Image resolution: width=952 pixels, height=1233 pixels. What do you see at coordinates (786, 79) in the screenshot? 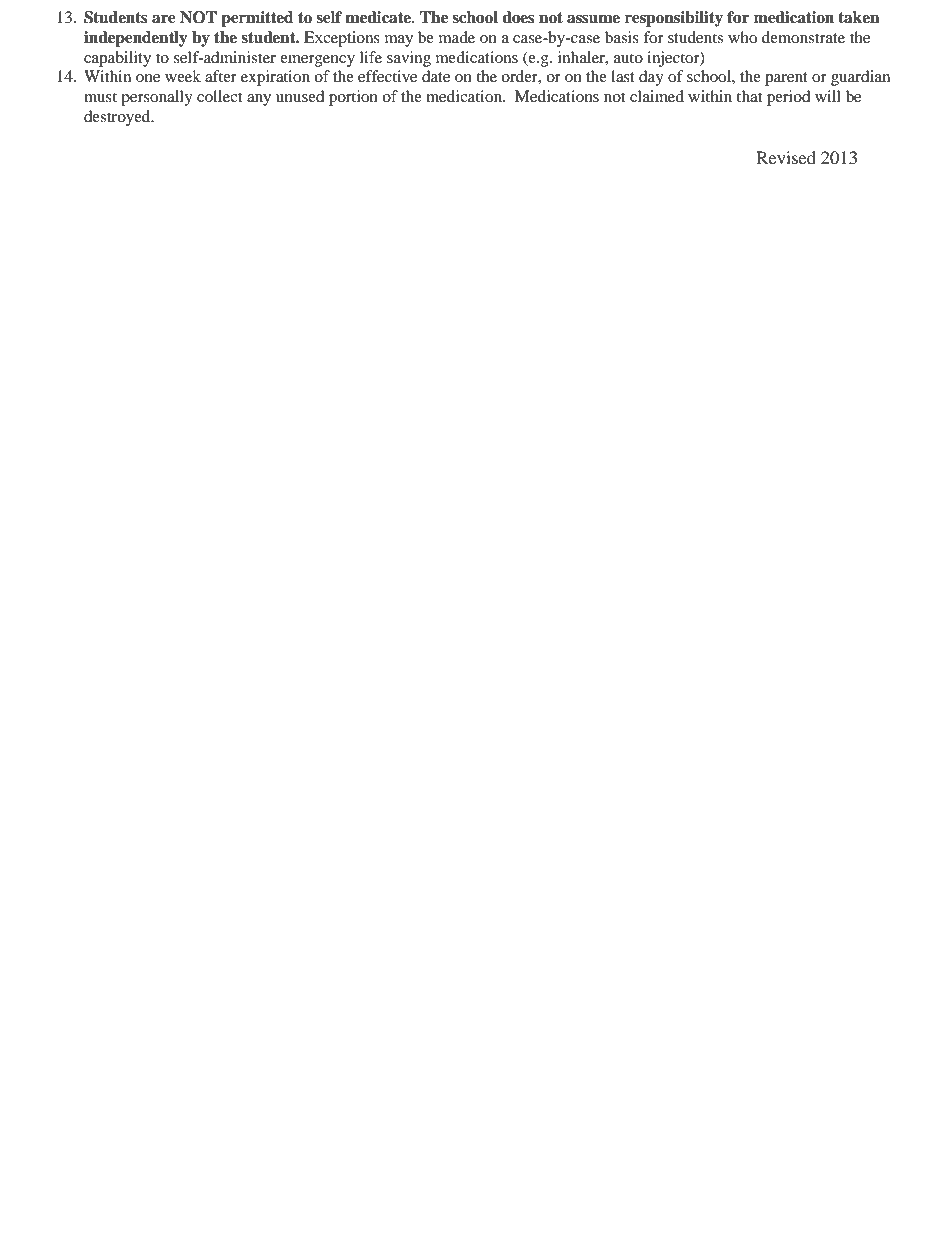
I see `parent` at bounding box center [786, 79].
